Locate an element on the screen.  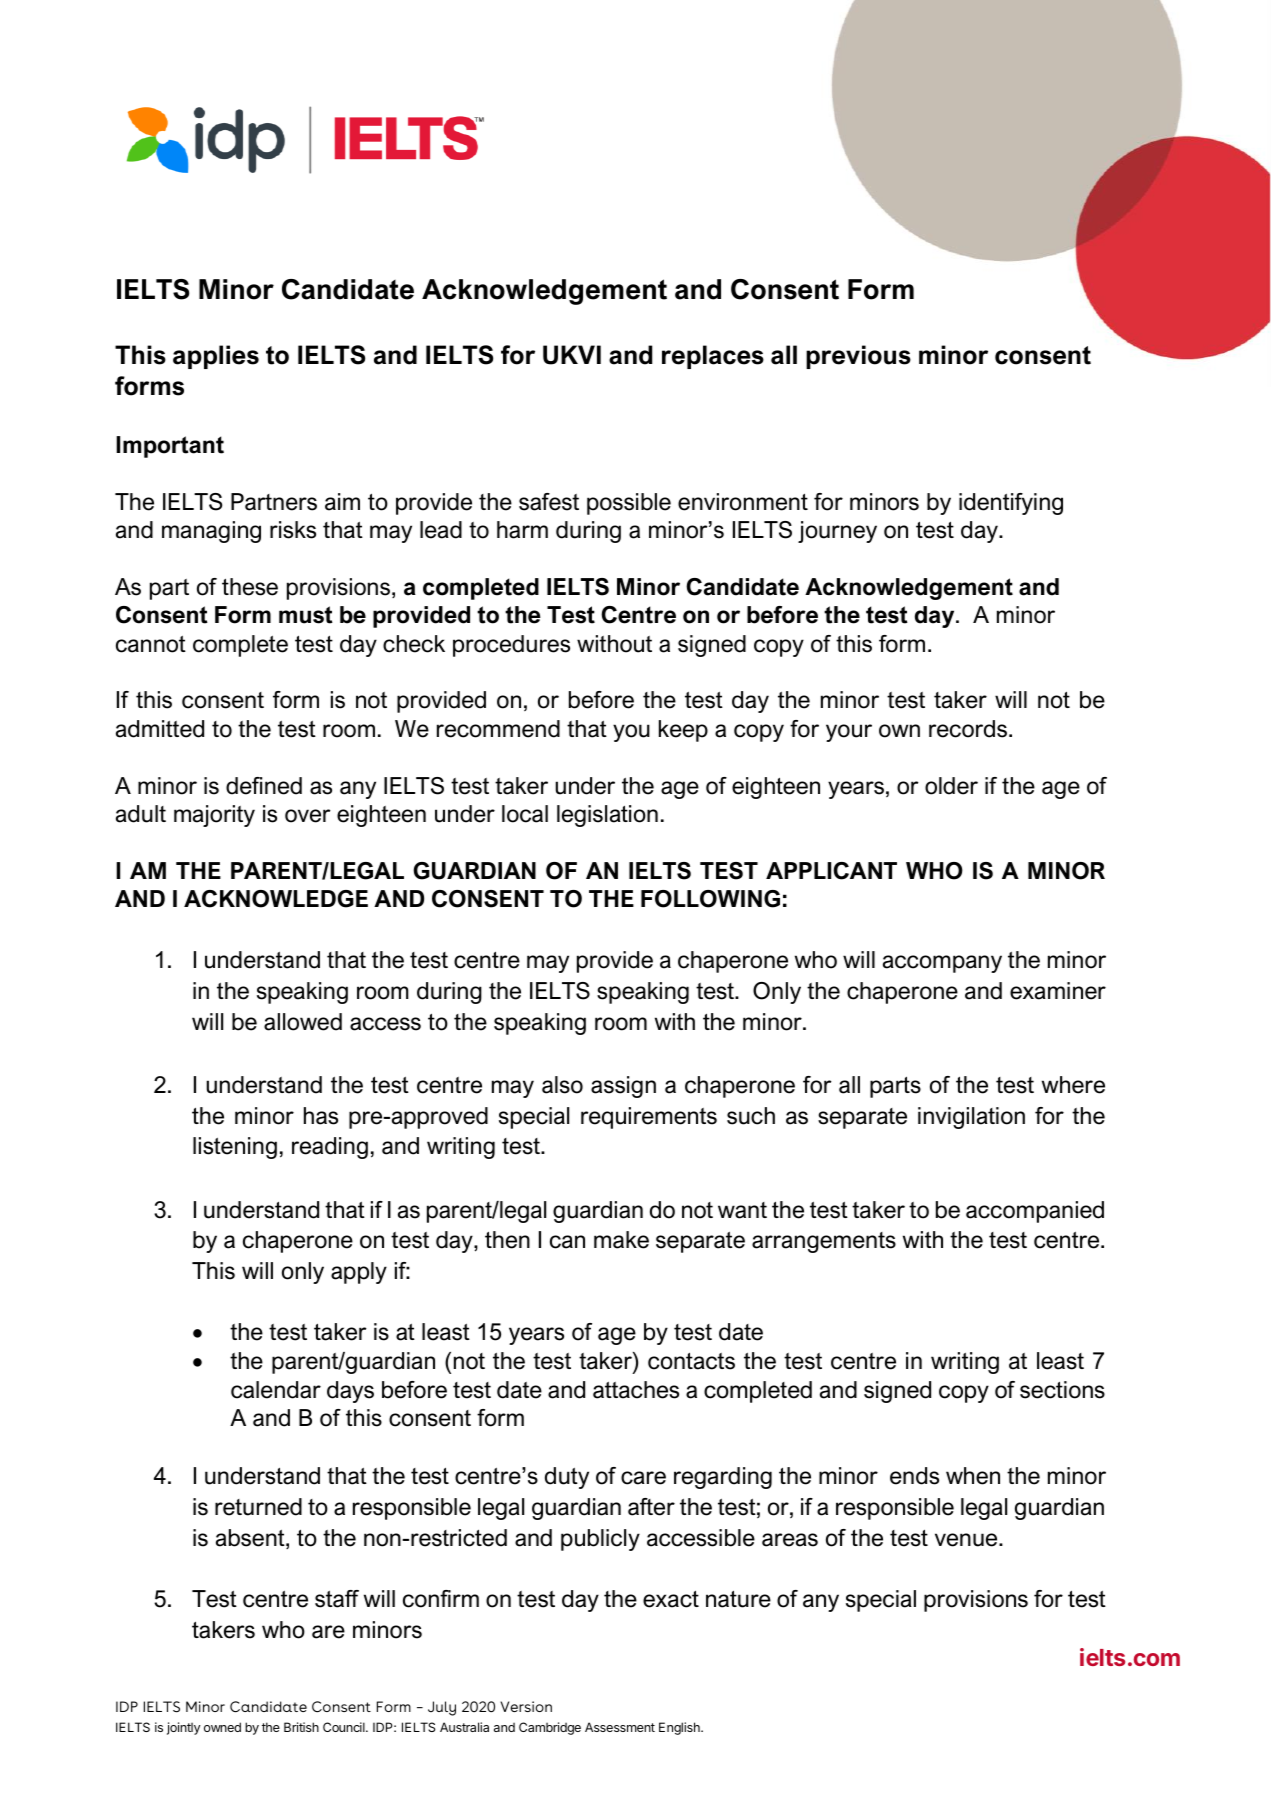
applies is located at coordinates (216, 357).
